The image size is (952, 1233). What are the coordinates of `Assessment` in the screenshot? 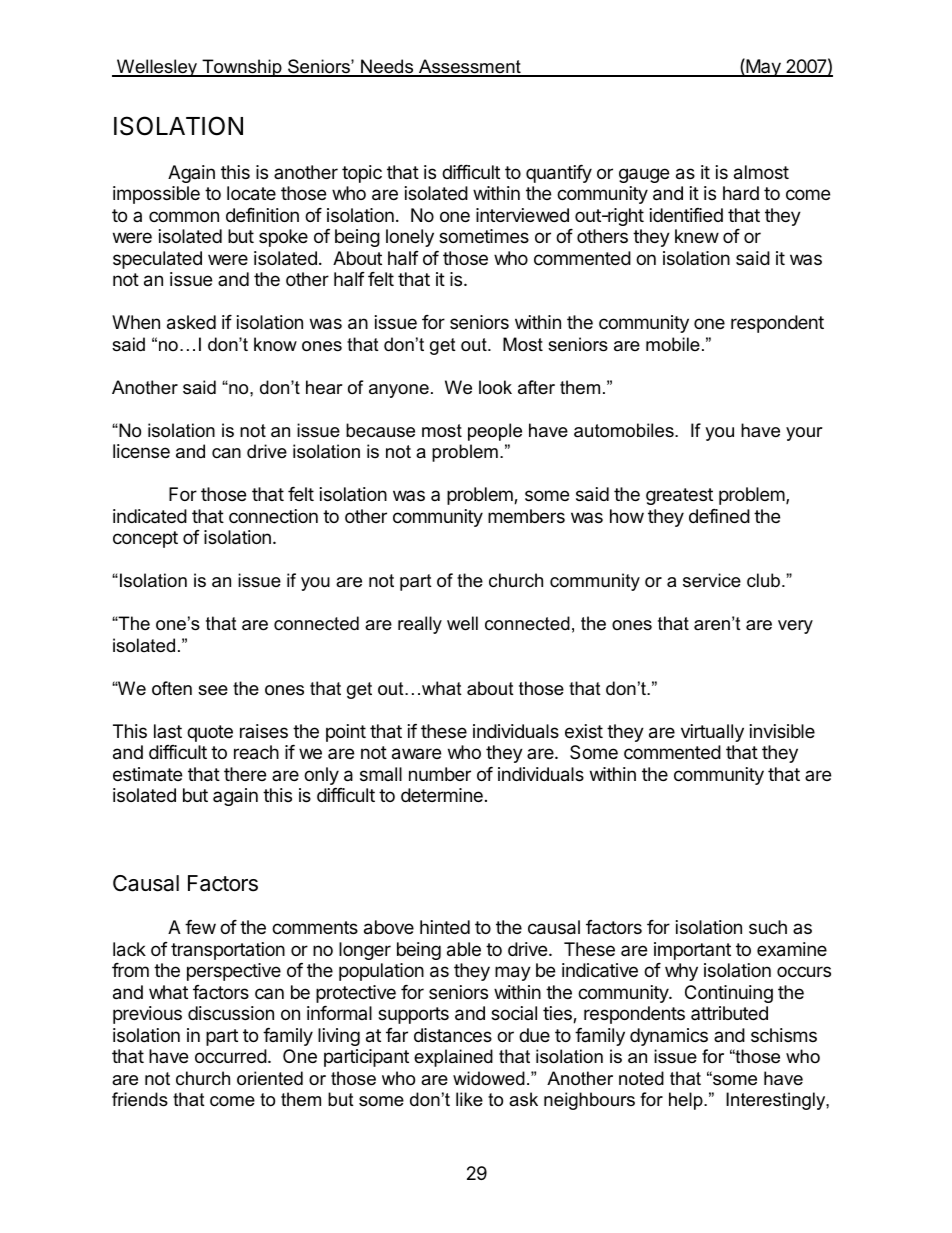 It's located at (470, 67).
